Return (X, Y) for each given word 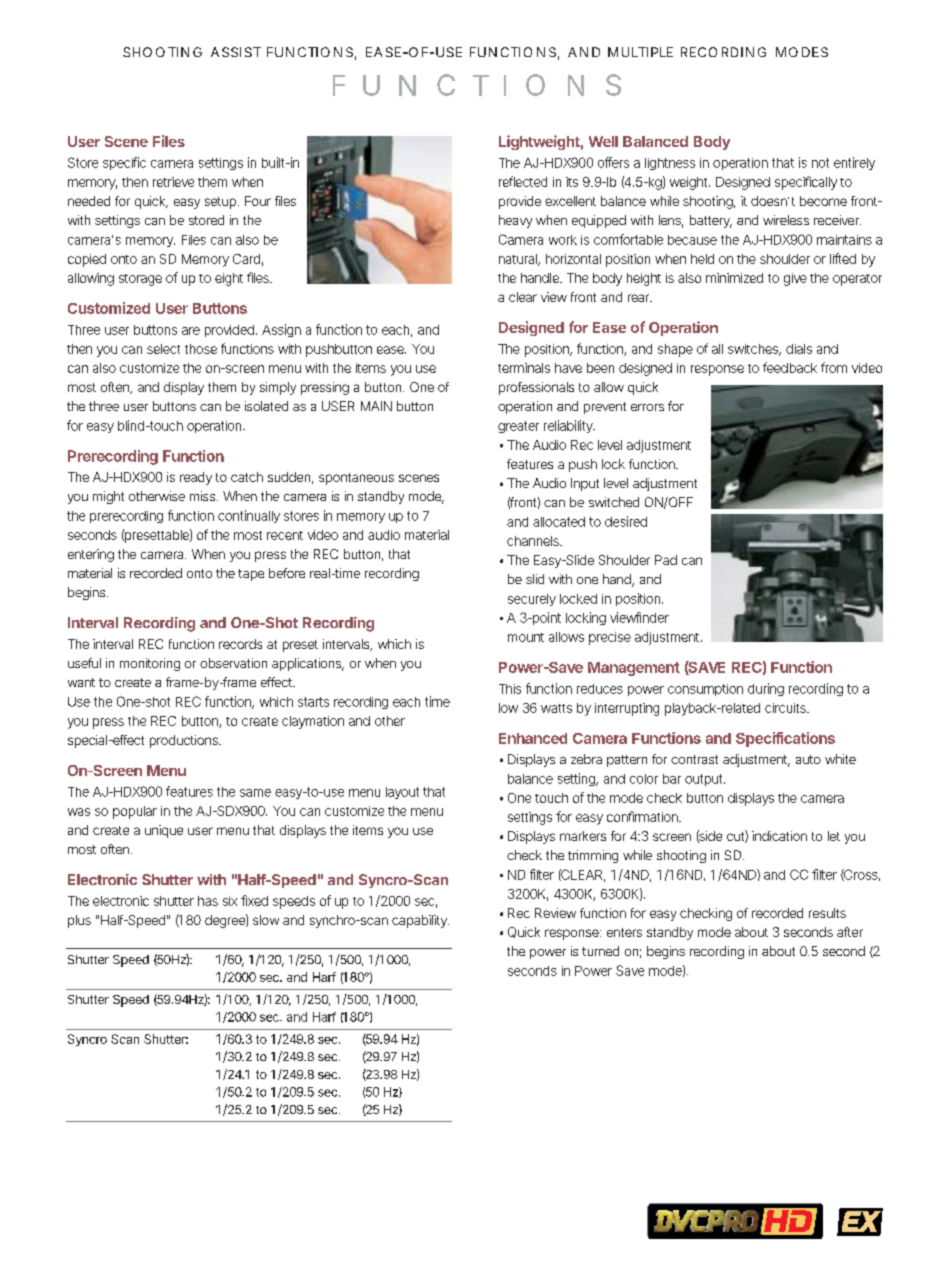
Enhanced (533, 738)
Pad (666, 560)
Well (603, 141)
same (255, 793)
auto (808, 759)
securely (532, 600)
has (208, 901)
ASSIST (236, 52)
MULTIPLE (640, 52)
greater (518, 427)
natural (519, 260)
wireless (786, 220)
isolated (266, 406)
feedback (790, 367)
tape (251, 575)
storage (140, 280)
